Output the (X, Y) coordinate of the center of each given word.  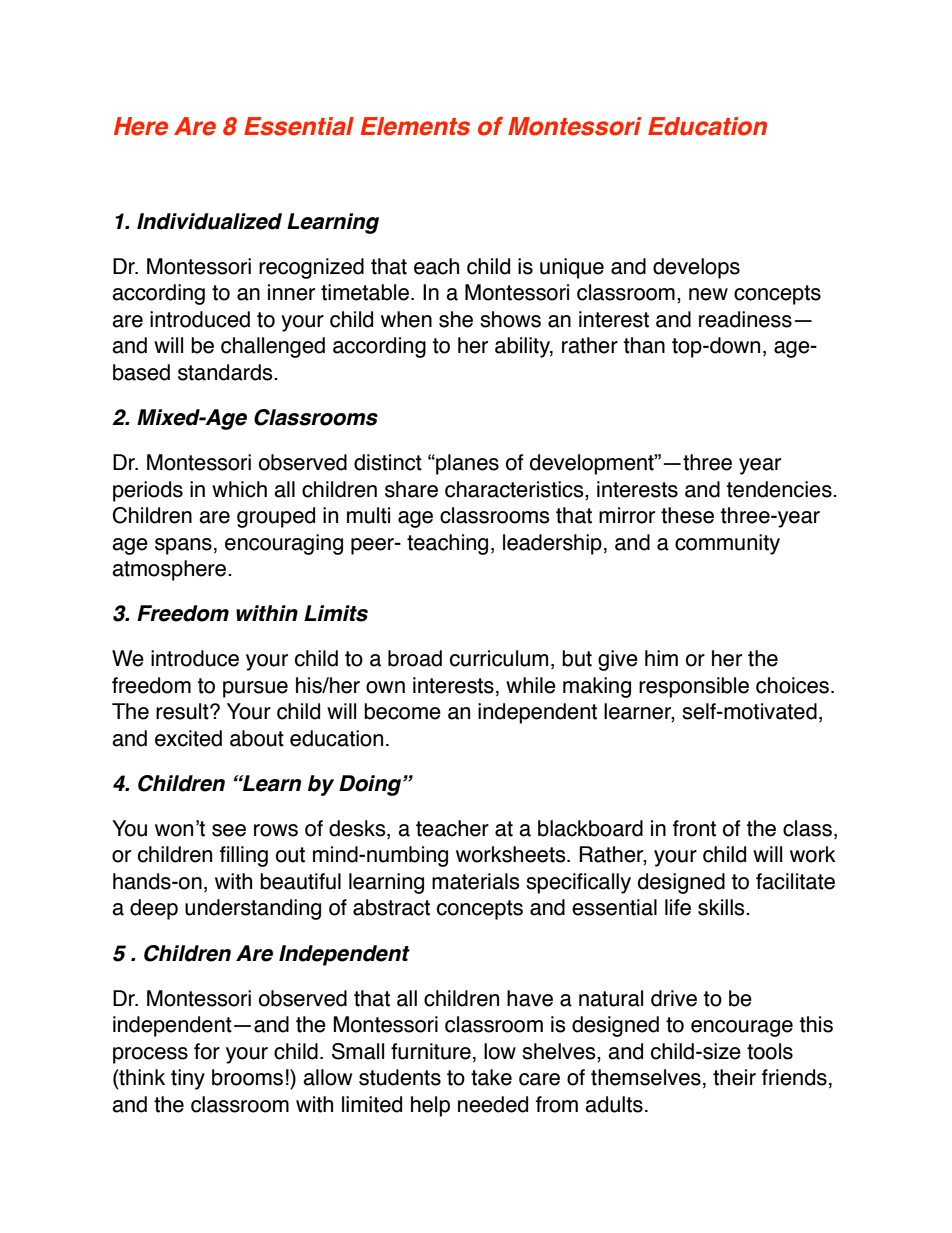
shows (510, 319)
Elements (415, 126)
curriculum (499, 658)
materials (476, 881)
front (694, 828)
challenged (273, 347)
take (491, 1077)
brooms (247, 1077)
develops (696, 268)
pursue (255, 689)
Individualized (209, 221)
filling (244, 856)
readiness (745, 319)
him (661, 658)
